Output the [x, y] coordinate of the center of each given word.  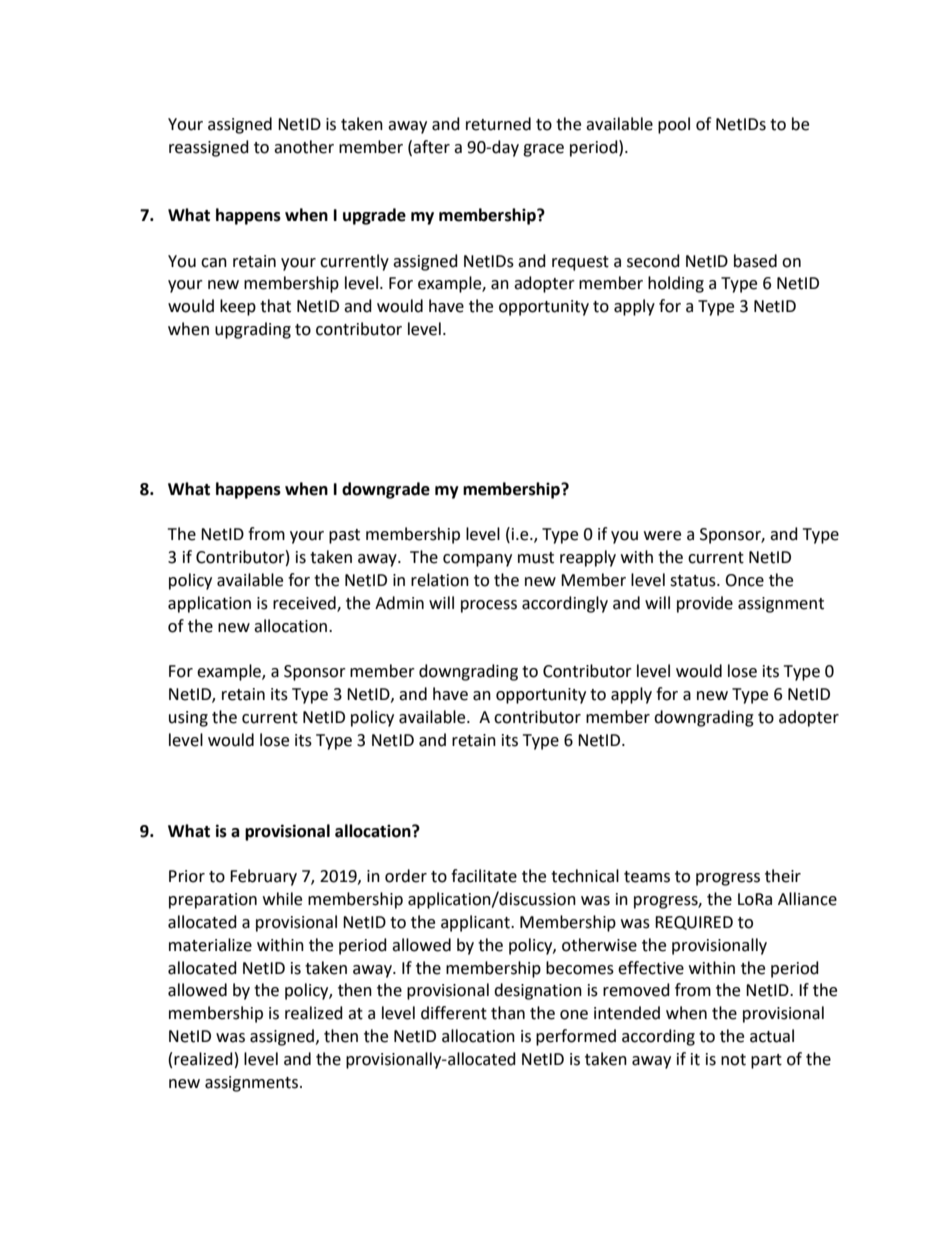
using [188, 719]
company [477, 560]
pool [674, 125]
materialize [210, 945]
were [662, 536]
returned [498, 124]
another [304, 147]
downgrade [386, 490]
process [489, 606]
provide [705, 604]
